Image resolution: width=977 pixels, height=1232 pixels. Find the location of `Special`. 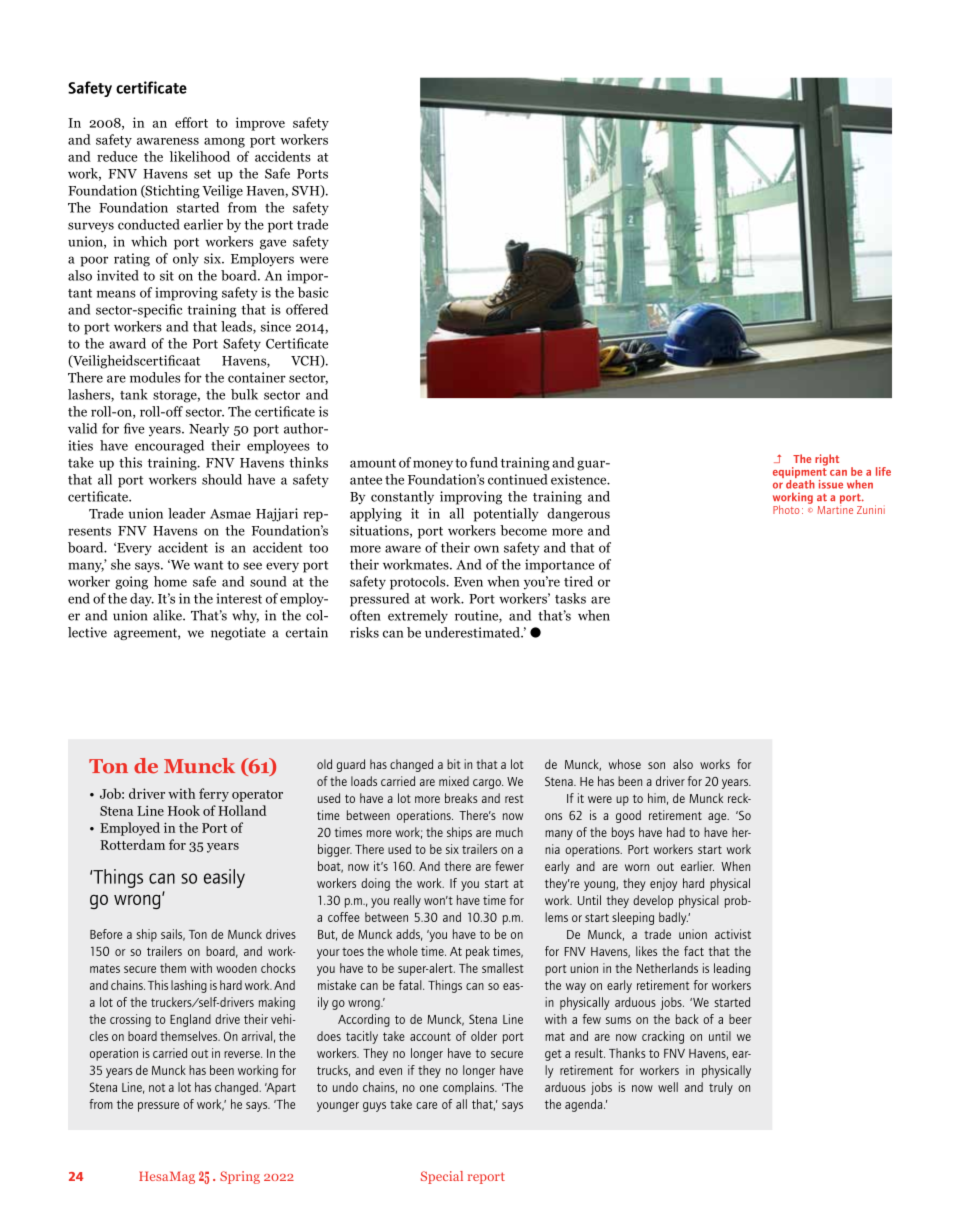

Special is located at coordinates (442, 1177).
